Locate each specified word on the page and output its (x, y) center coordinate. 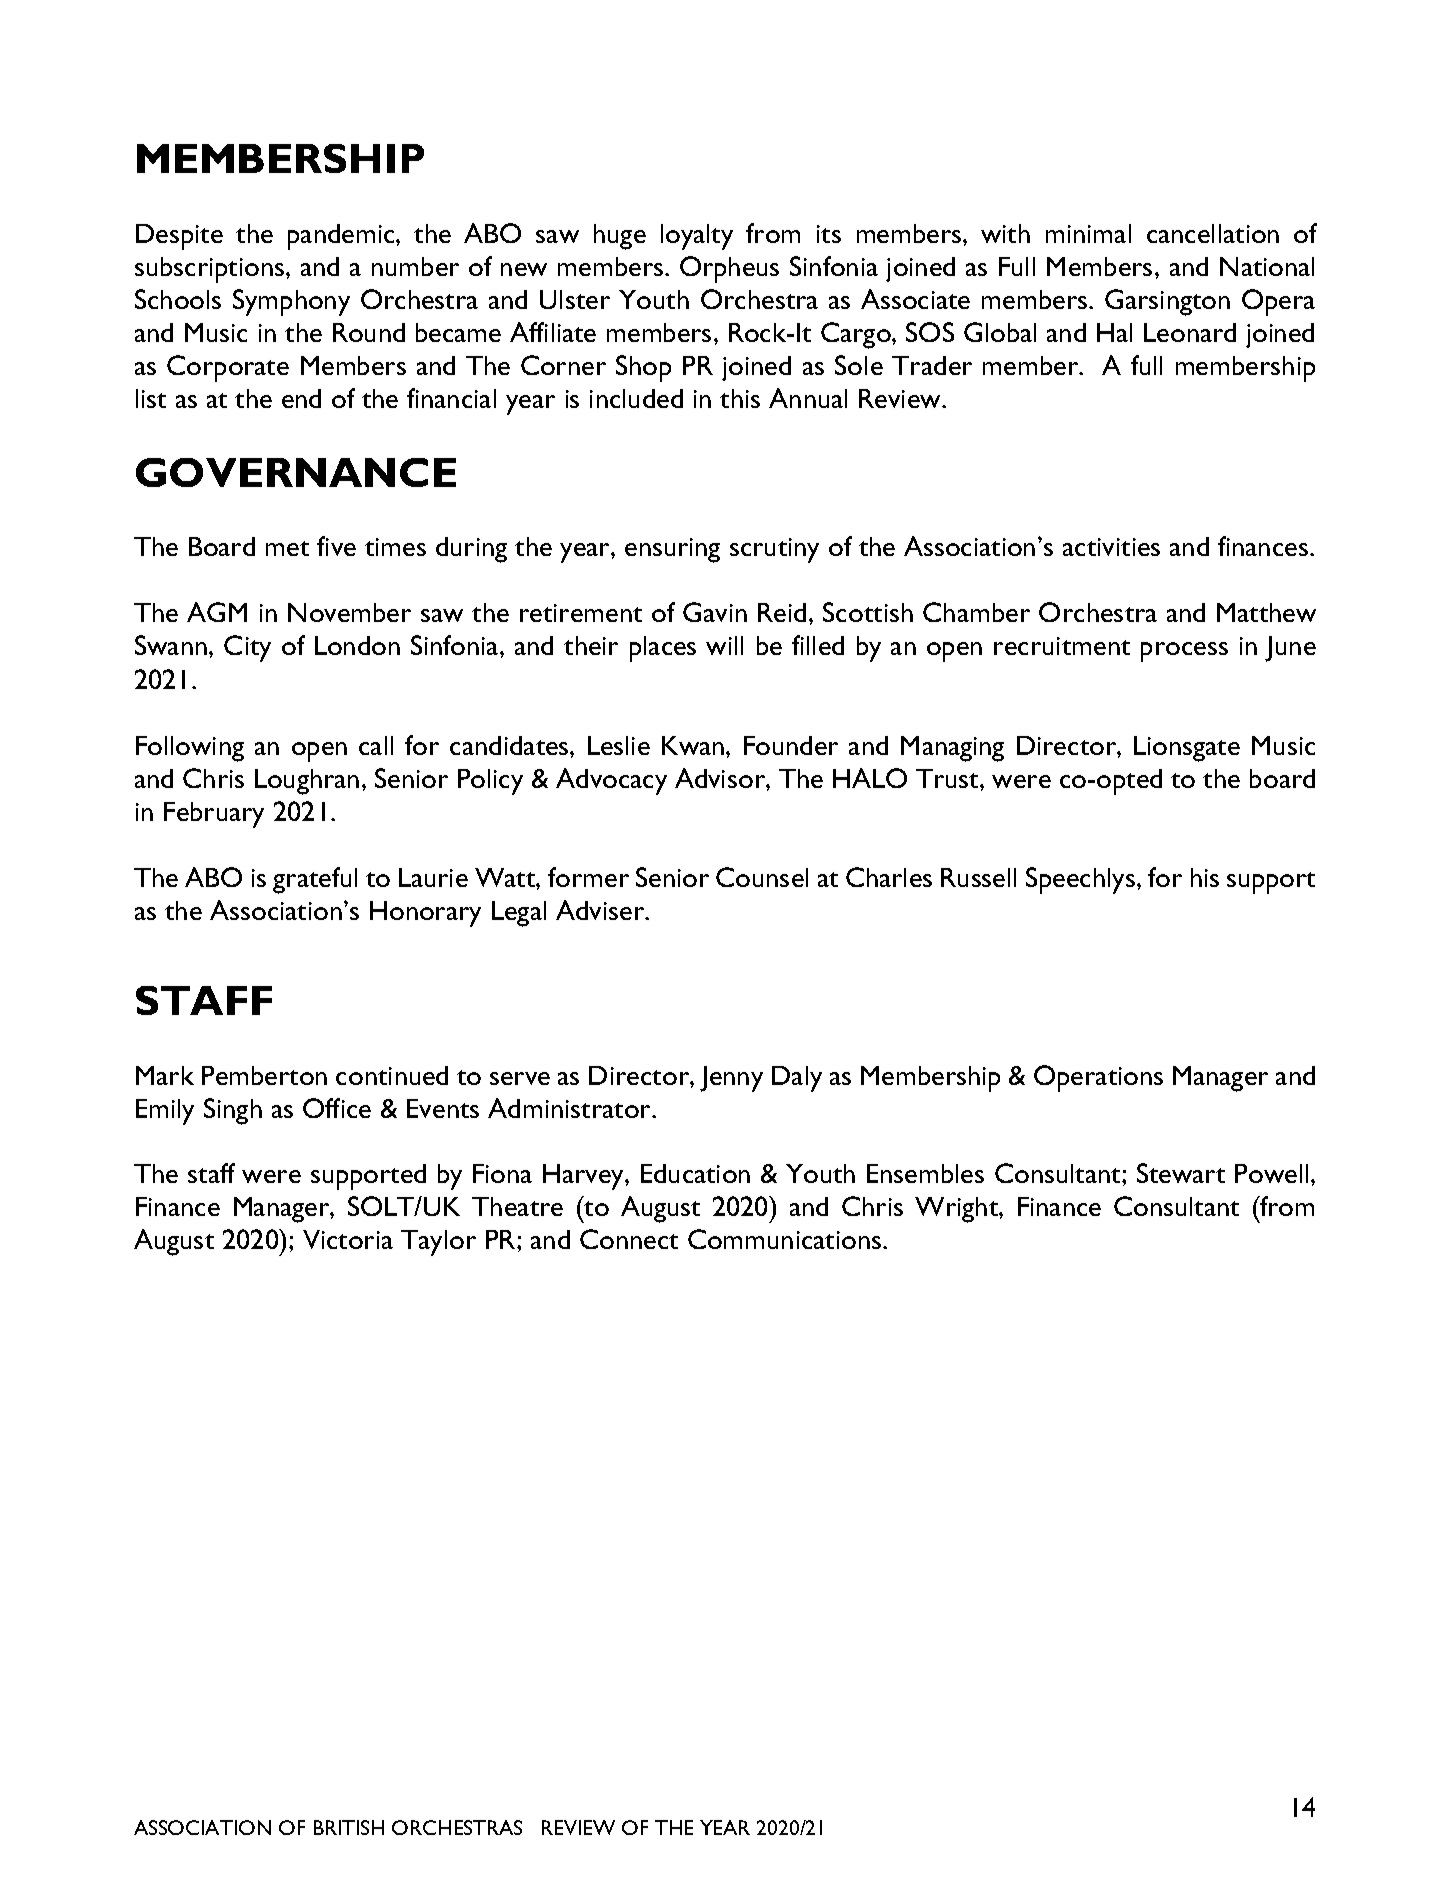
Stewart (1181, 1173)
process (1184, 652)
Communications (786, 1239)
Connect (629, 1239)
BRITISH (349, 1827)
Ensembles (925, 1173)
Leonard (1190, 332)
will (724, 645)
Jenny (731, 1079)
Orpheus (729, 269)
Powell (1271, 1173)
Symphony (291, 302)
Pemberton (264, 1075)
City (247, 648)
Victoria (348, 1239)
